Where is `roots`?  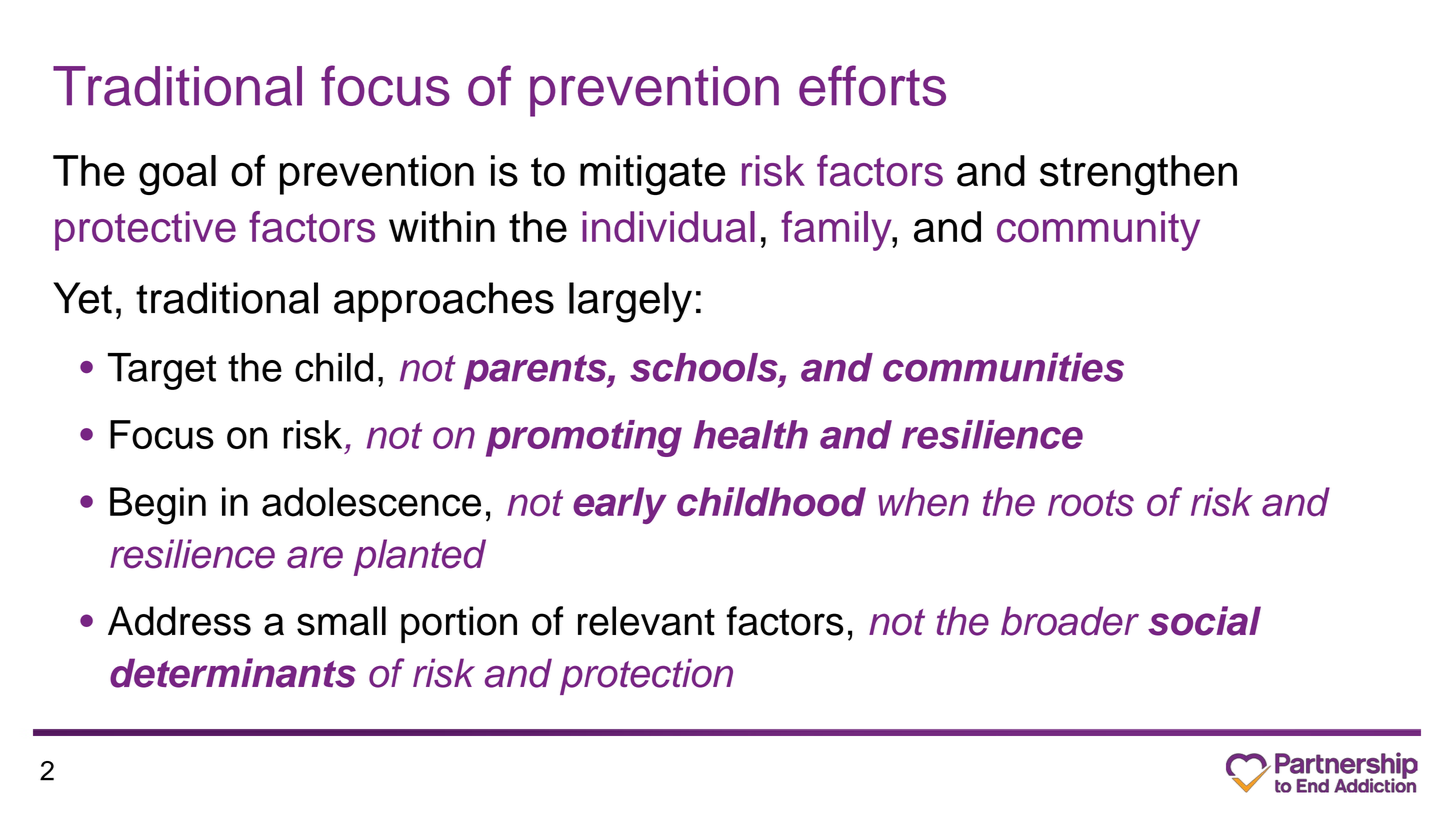
roots is located at coordinates (1091, 503).
